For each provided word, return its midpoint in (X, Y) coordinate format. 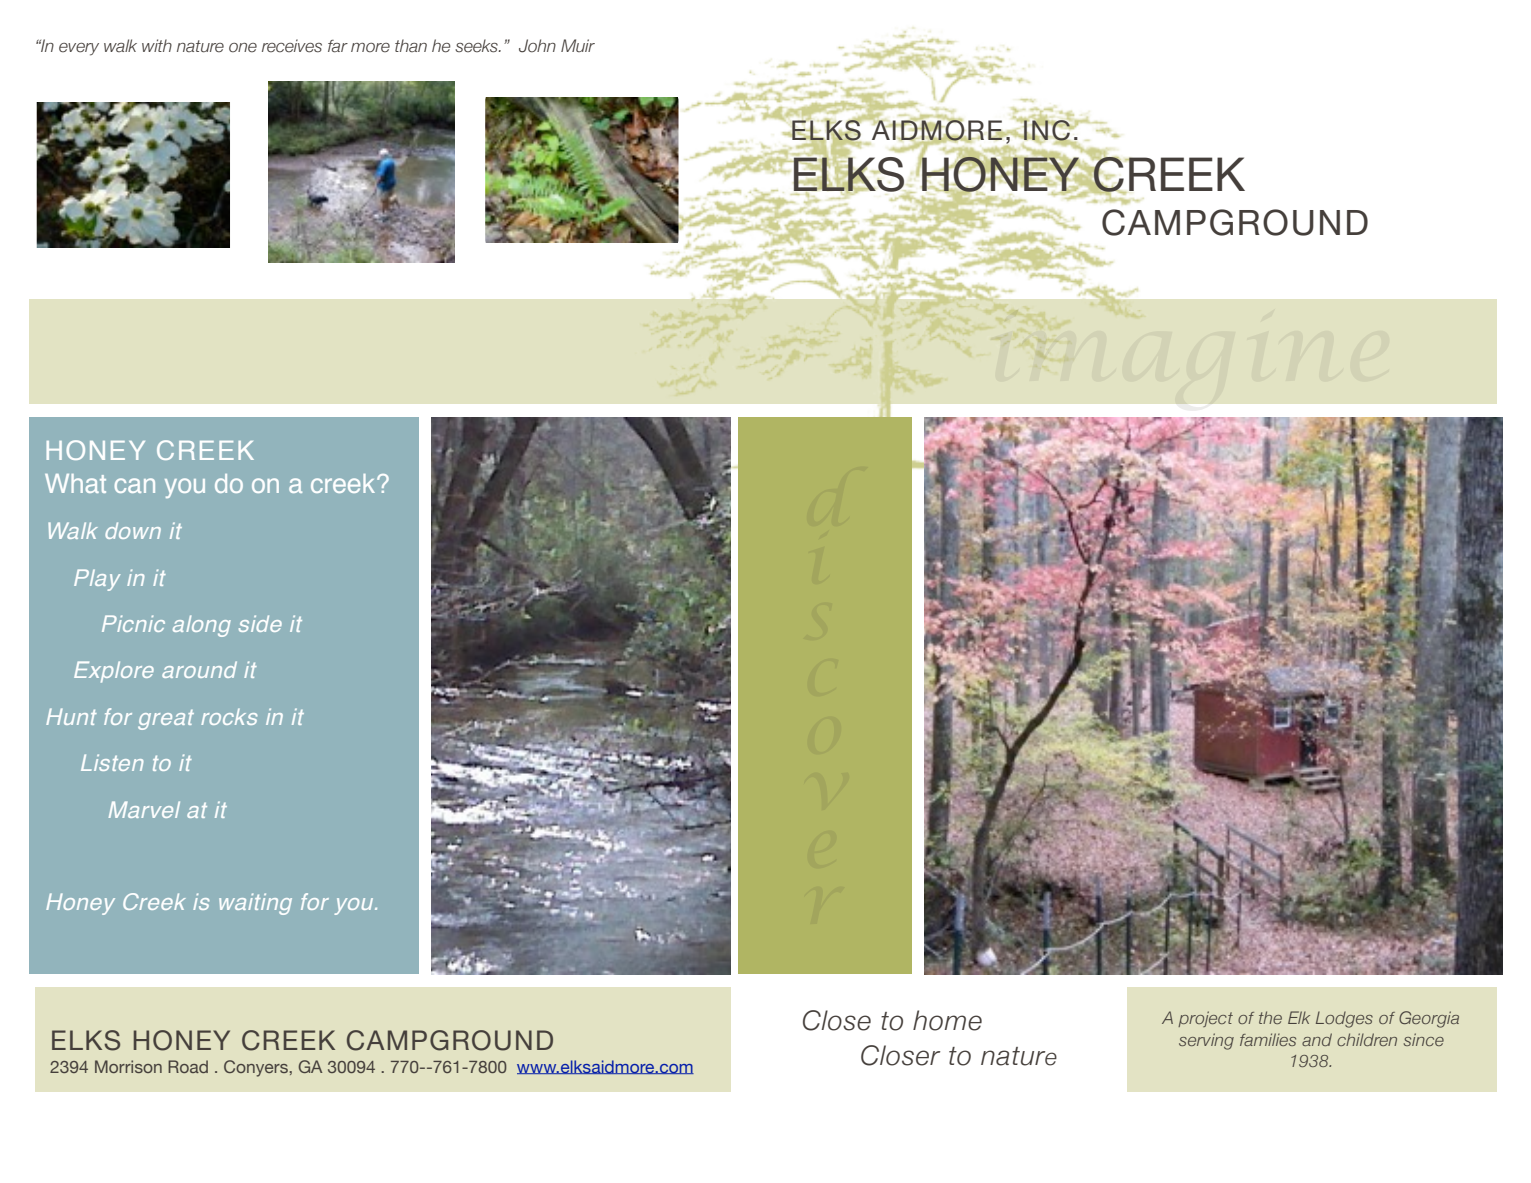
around (199, 669)
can (135, 485)
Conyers (256, 1068)
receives (292, 46)
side (260, 623)
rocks (229, 716)
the (1270, 1017)
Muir (578, 45)
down (133, 530)
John (537, 46)
